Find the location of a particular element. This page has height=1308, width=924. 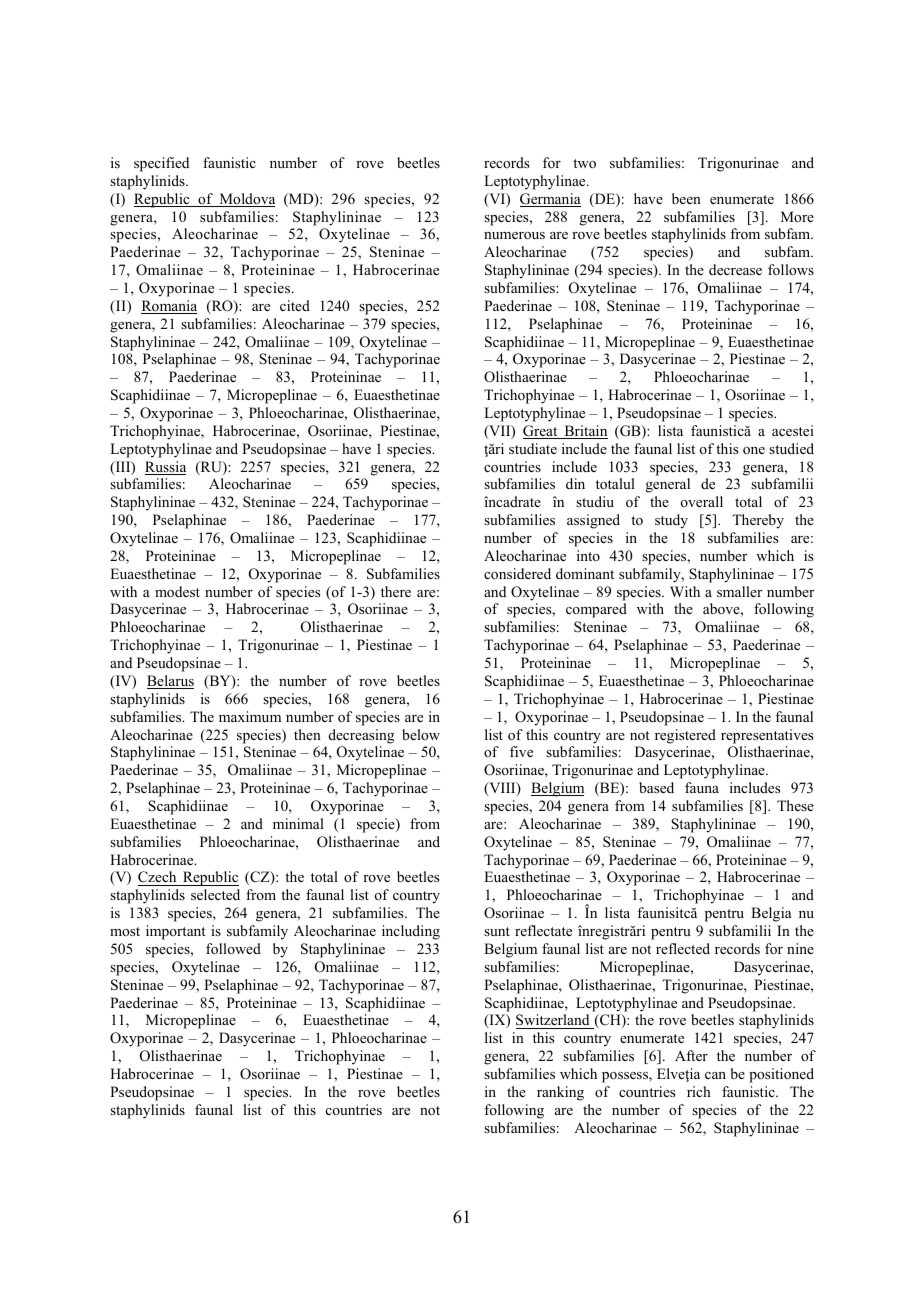

been is located at coordinates (686, 198).
